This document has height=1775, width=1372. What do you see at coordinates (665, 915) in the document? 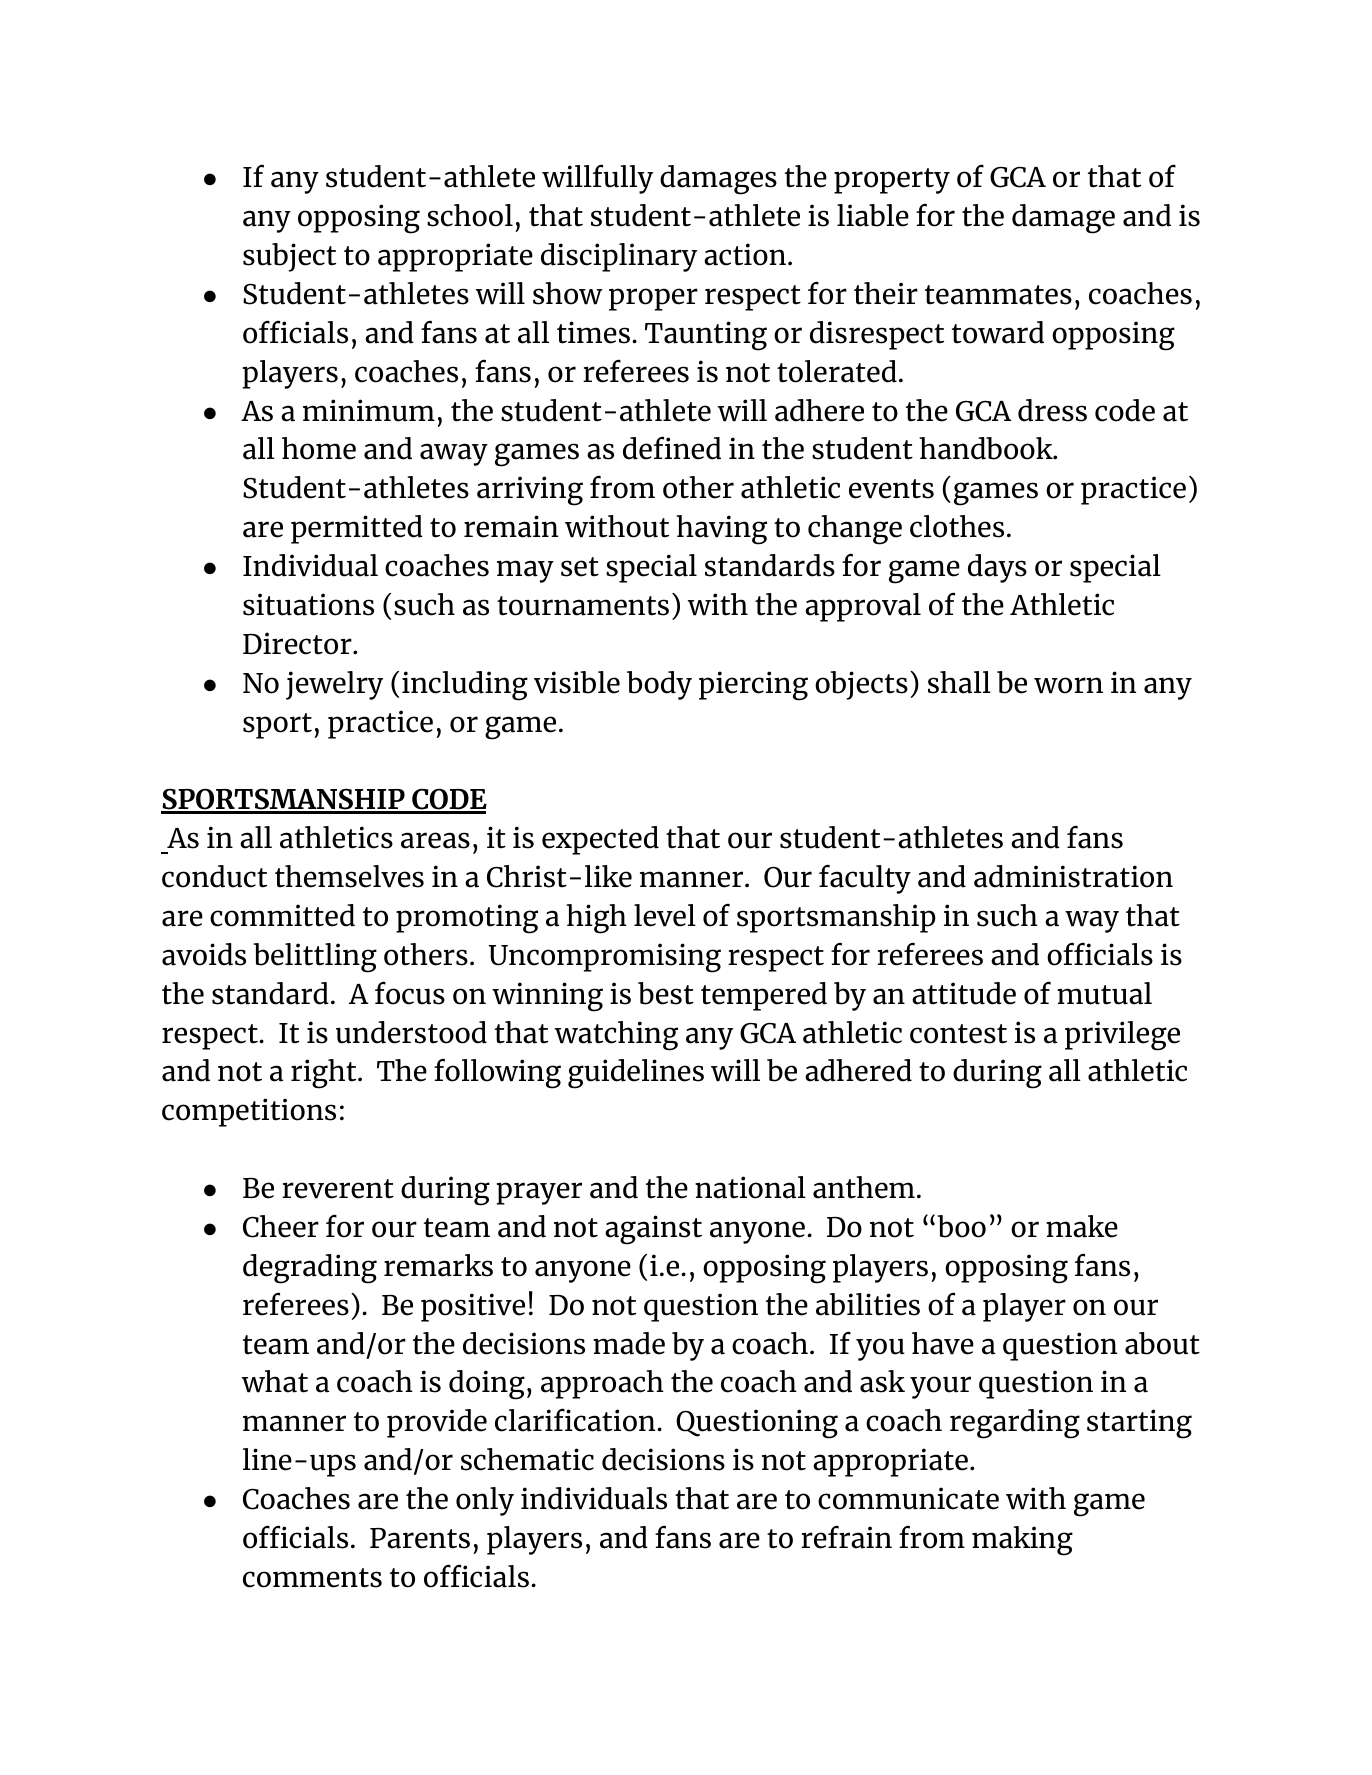
I see `level` at bounding box center [665, 915].
